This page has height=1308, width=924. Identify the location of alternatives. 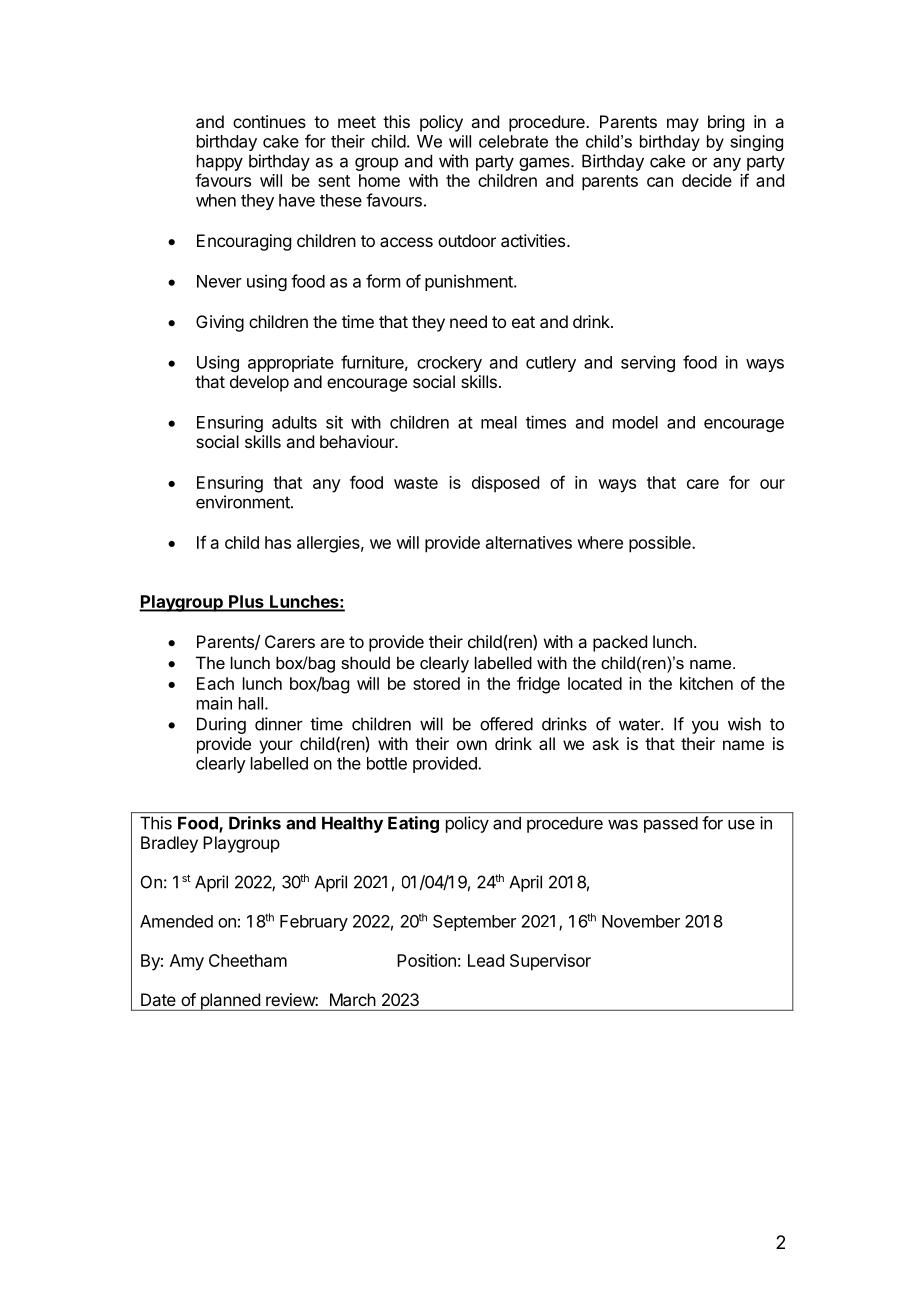
(529, 542).
